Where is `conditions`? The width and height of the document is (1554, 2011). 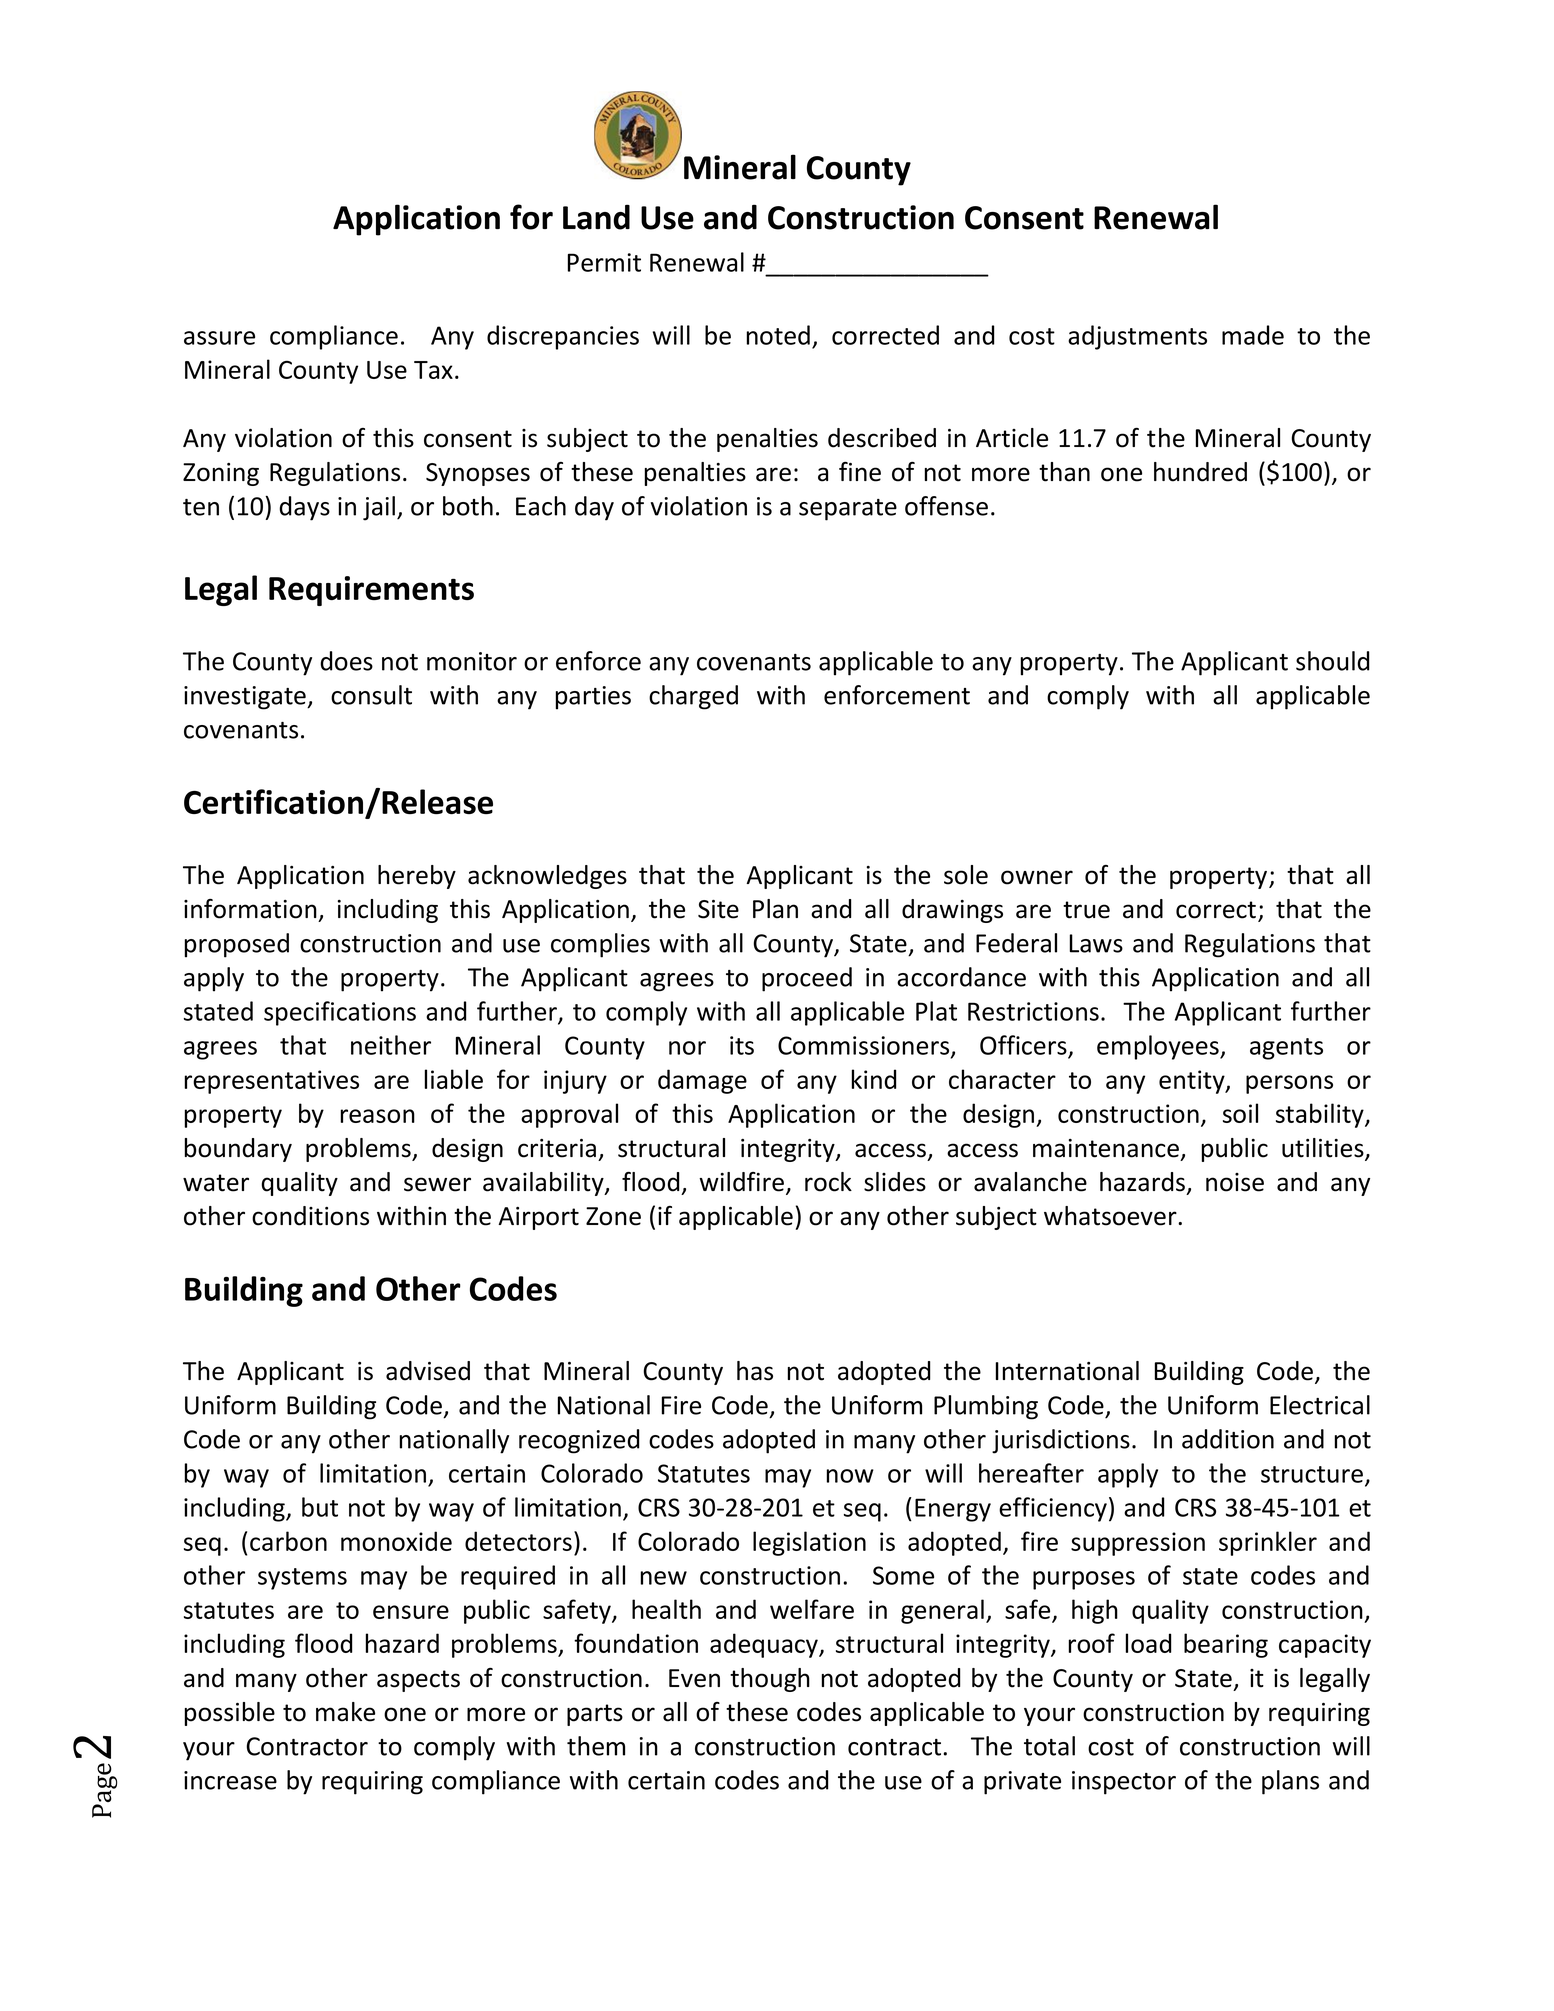
conditions is located at coordinates (310, 1216).
